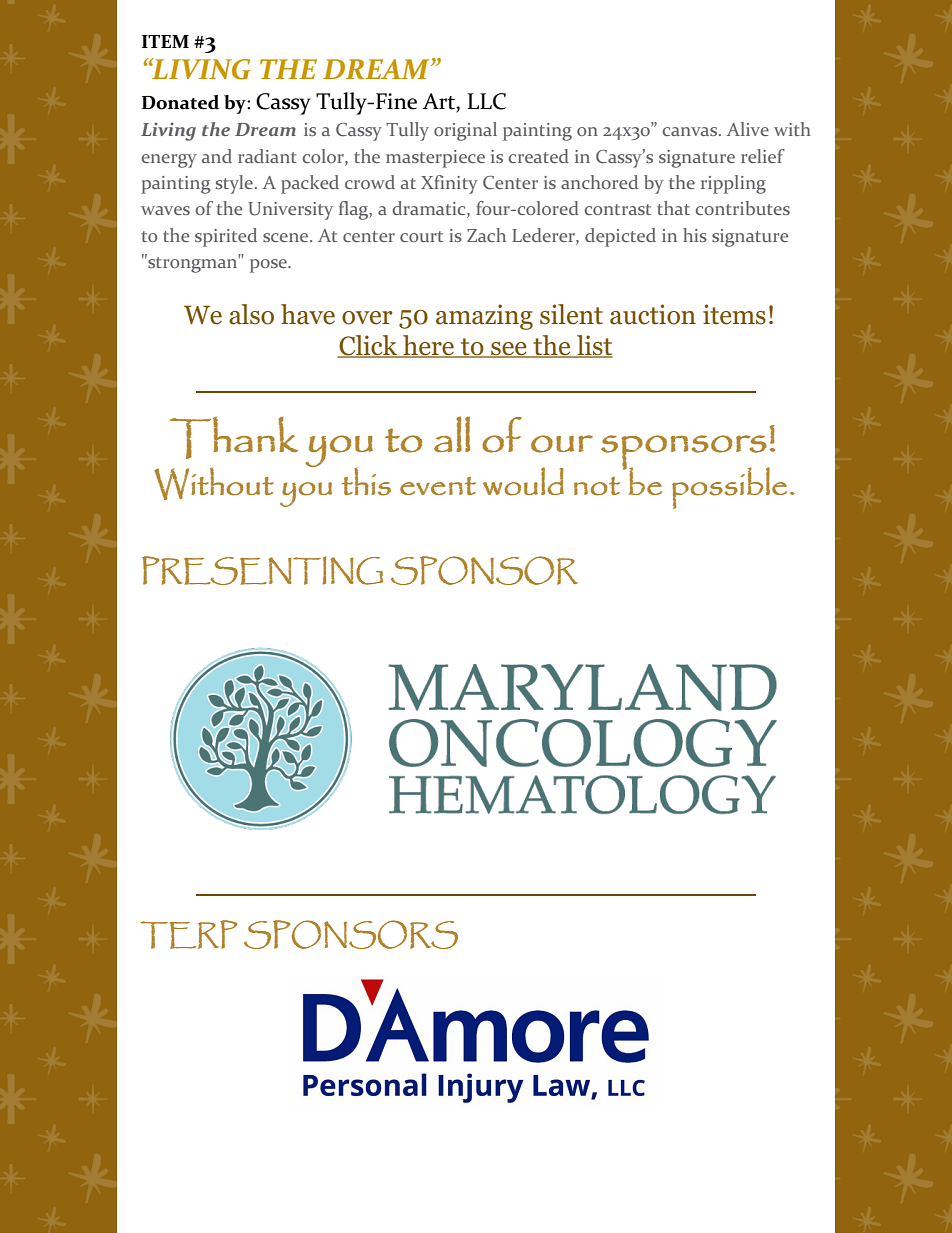  I want to click on style, so click(234, 184).
